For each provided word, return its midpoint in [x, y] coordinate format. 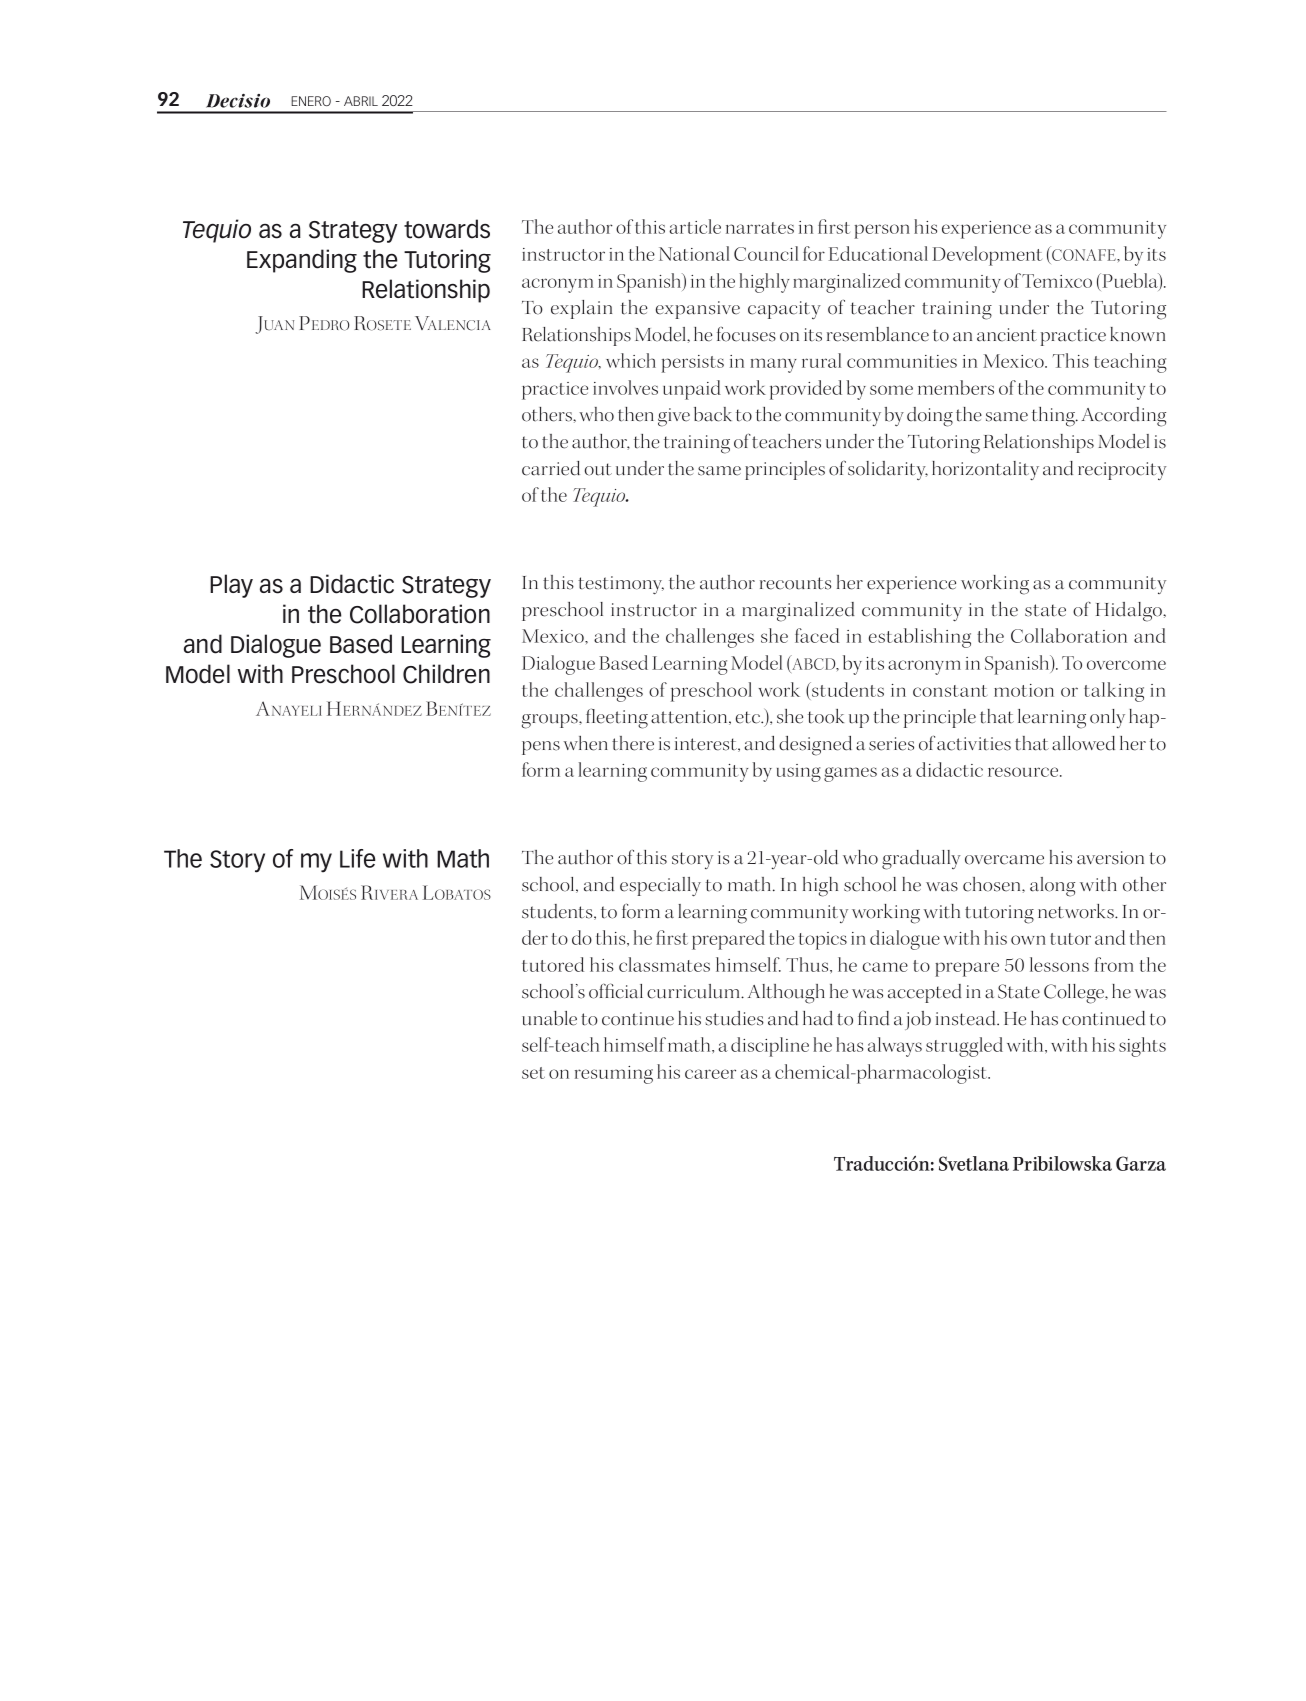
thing [1054, 417]
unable [549, 1018]
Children [446, 674]
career [710, 1074]
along [1052, 887]
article [695, 226]
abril [361, 101]
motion [1024, 690]
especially [660, 887]
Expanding [302, 261]
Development [987, 256]
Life [358, 858]
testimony [621, 585]
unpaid [692, 390]
